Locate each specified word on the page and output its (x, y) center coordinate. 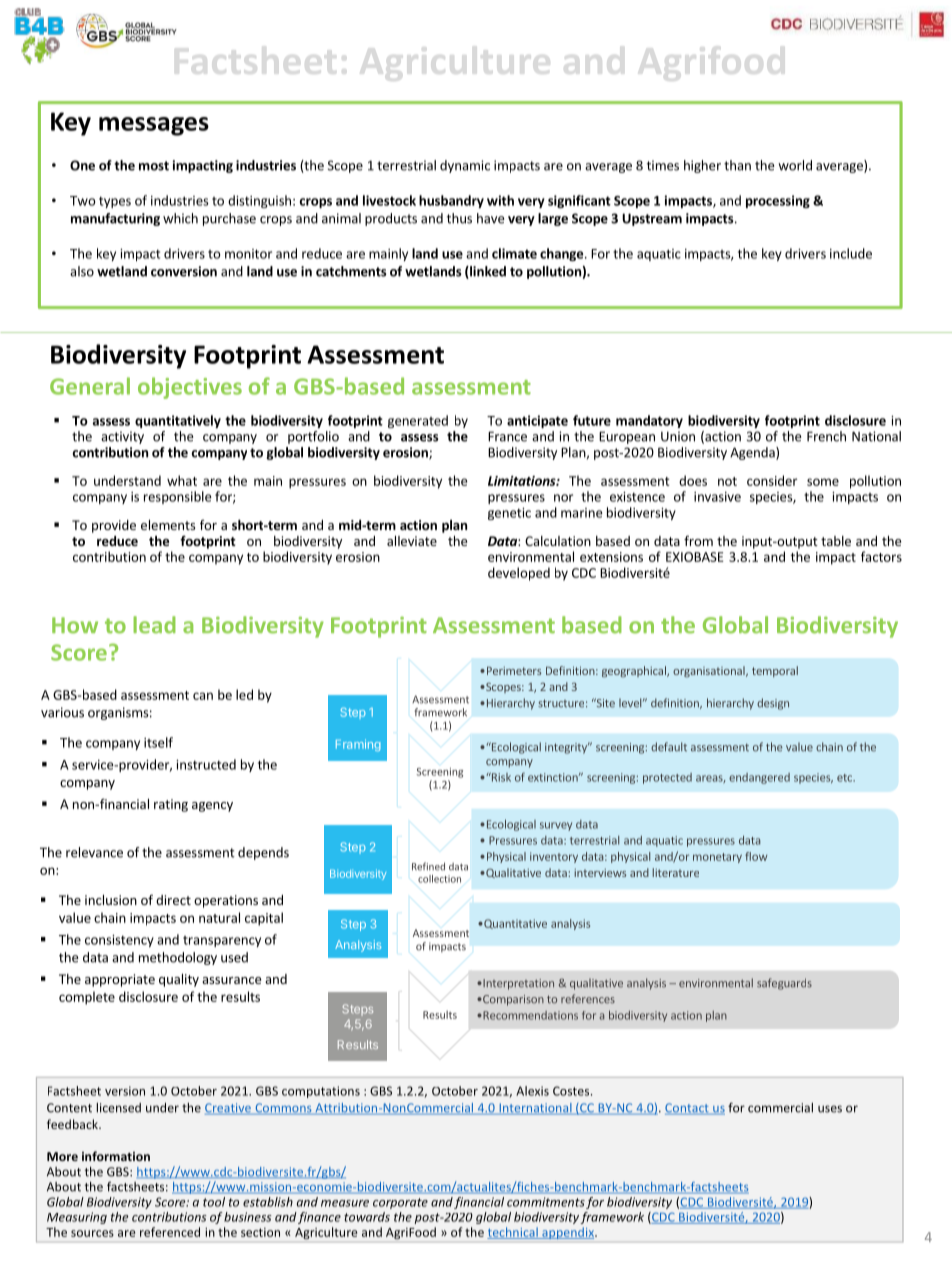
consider (772, 480)
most (154, 166)
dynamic (465, 166)
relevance (94, 852)
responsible (178, 497)
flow (756, 856)
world (795, 165)
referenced (170, 1232)
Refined (428, 866)
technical (513, 1233)
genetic (509, 514)
